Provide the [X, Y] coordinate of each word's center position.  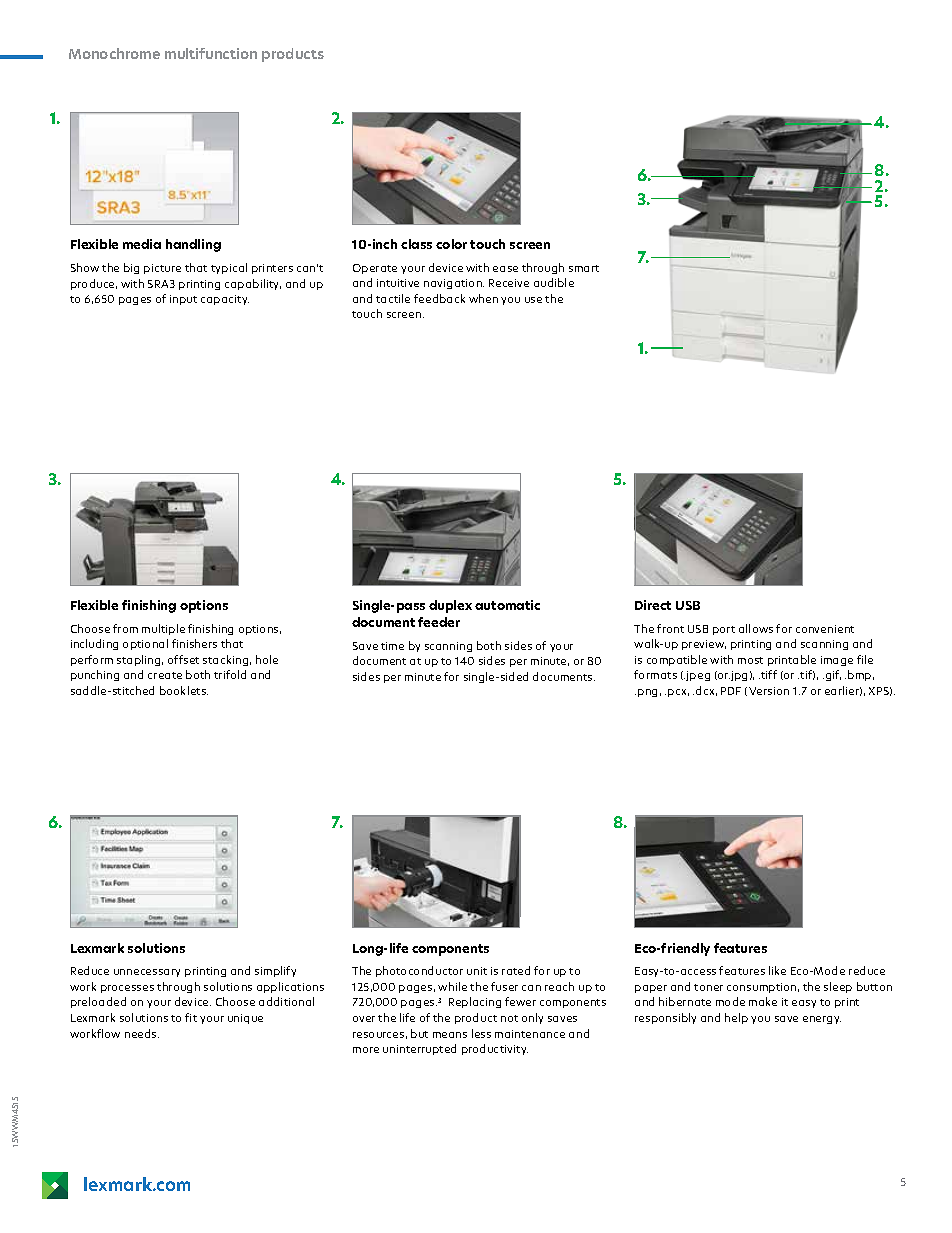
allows [756, 628]
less [481, 1033]
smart [584, 268]
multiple [163, 629]
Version [769, 691]
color [451, 244]
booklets [184, 690]
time [392, 646]
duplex [450, 606]
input [183, 300]
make [763, 1001]
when [483, 298]
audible [554, 282]
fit [191, 1017]
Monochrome [114, 53]
